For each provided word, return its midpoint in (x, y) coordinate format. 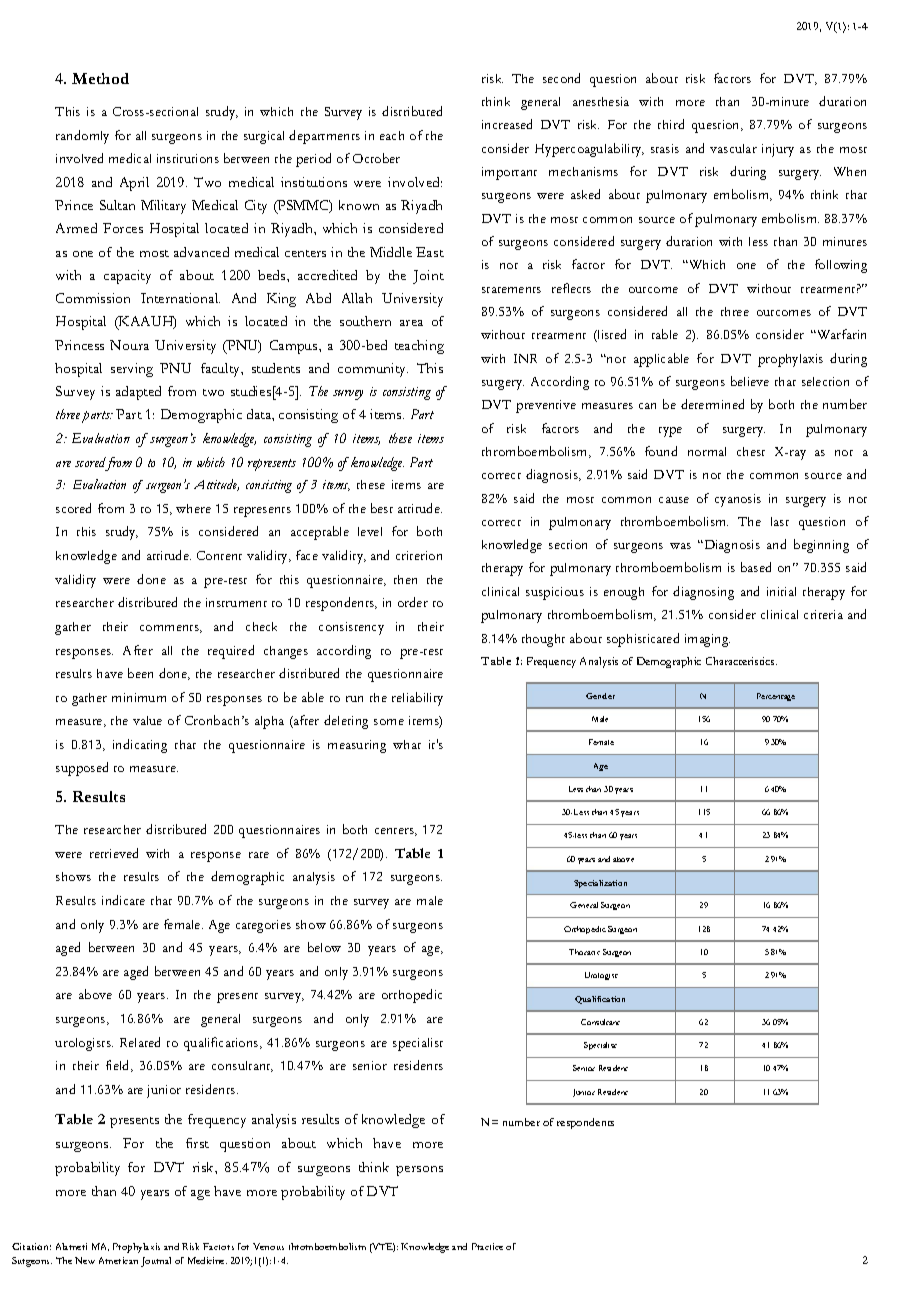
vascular (733, 148)
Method (100, 78)
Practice (487, 1246)
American (118, 1260)
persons (419, 1171)
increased (507, 124)
